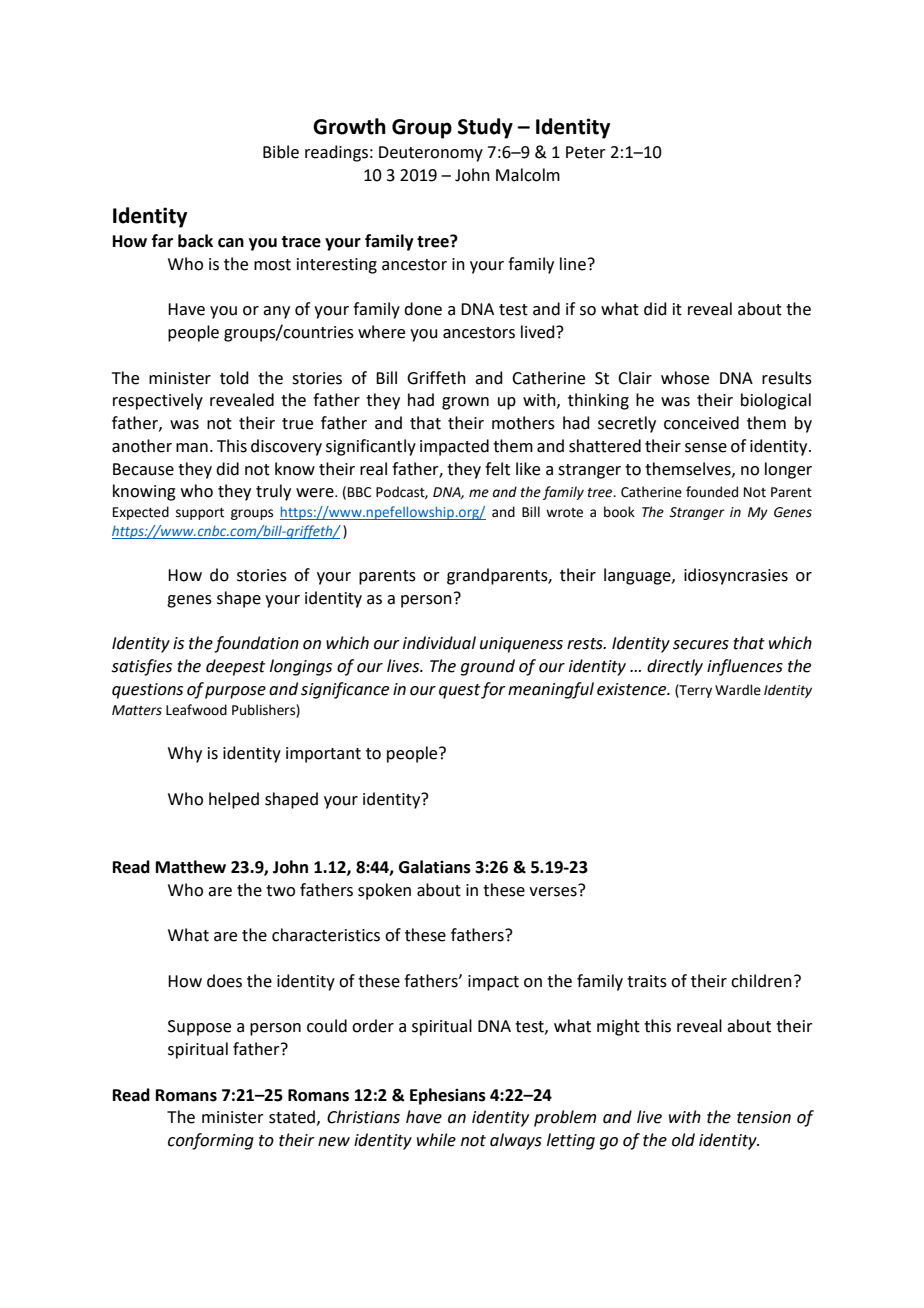 This page has height=1308, width=924. I want to click on foundation, so click(256, 644).
